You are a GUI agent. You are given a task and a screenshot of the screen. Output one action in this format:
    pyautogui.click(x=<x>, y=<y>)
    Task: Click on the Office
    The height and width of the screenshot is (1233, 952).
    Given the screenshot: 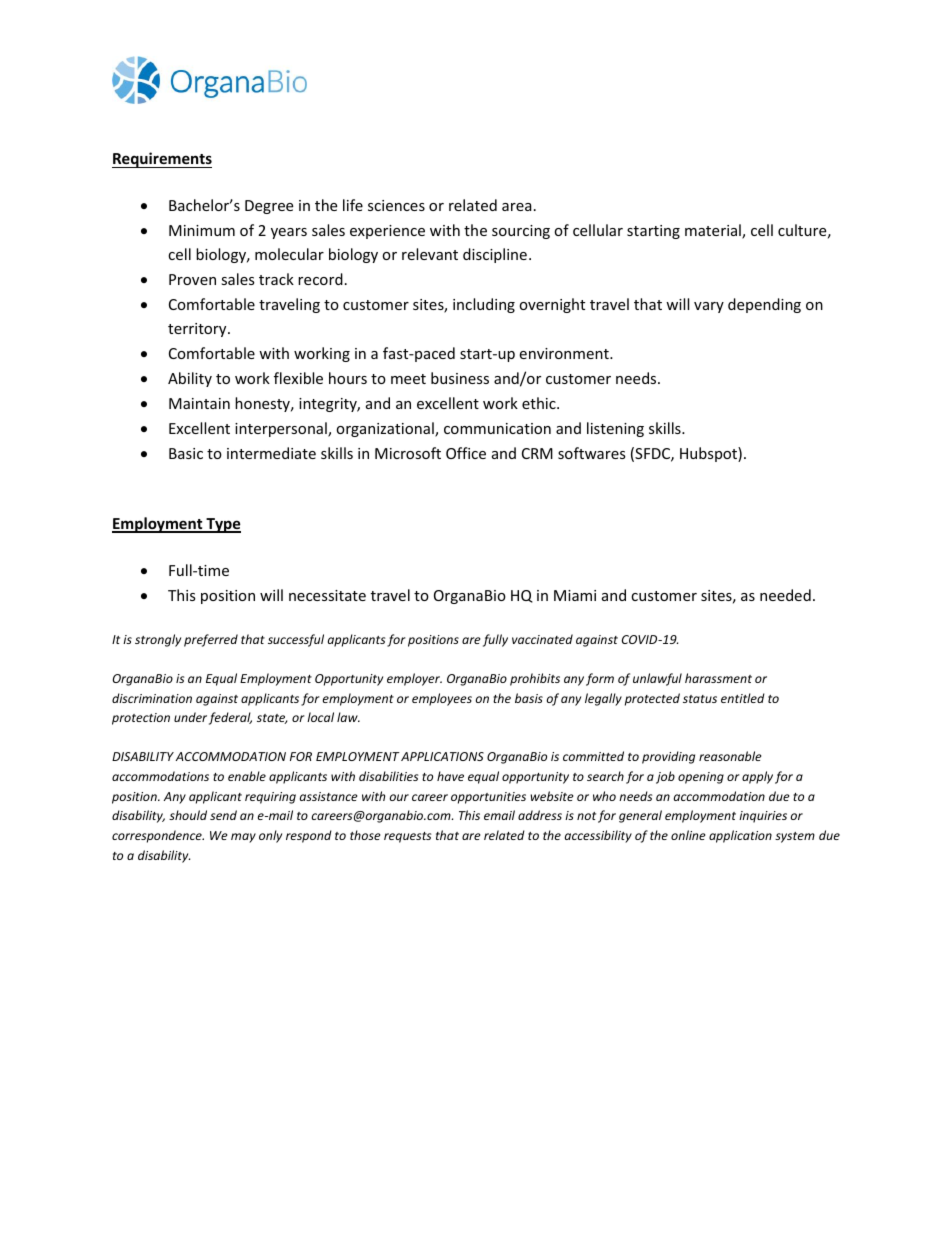 What is the action you would take?
    pyautogui.click(x=466, y=453)
